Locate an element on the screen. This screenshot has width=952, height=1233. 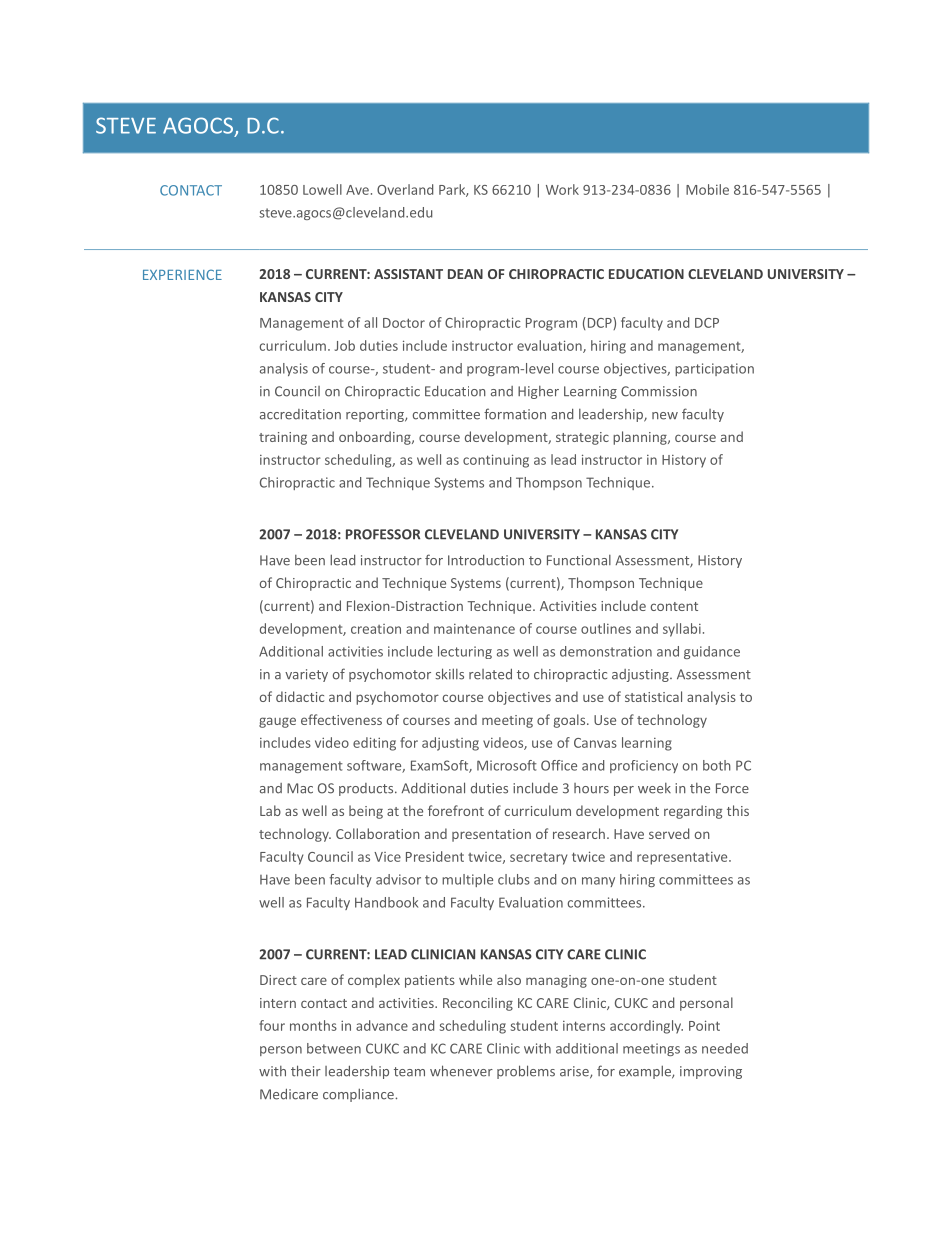
four is located at coordinates (272, 1025).
